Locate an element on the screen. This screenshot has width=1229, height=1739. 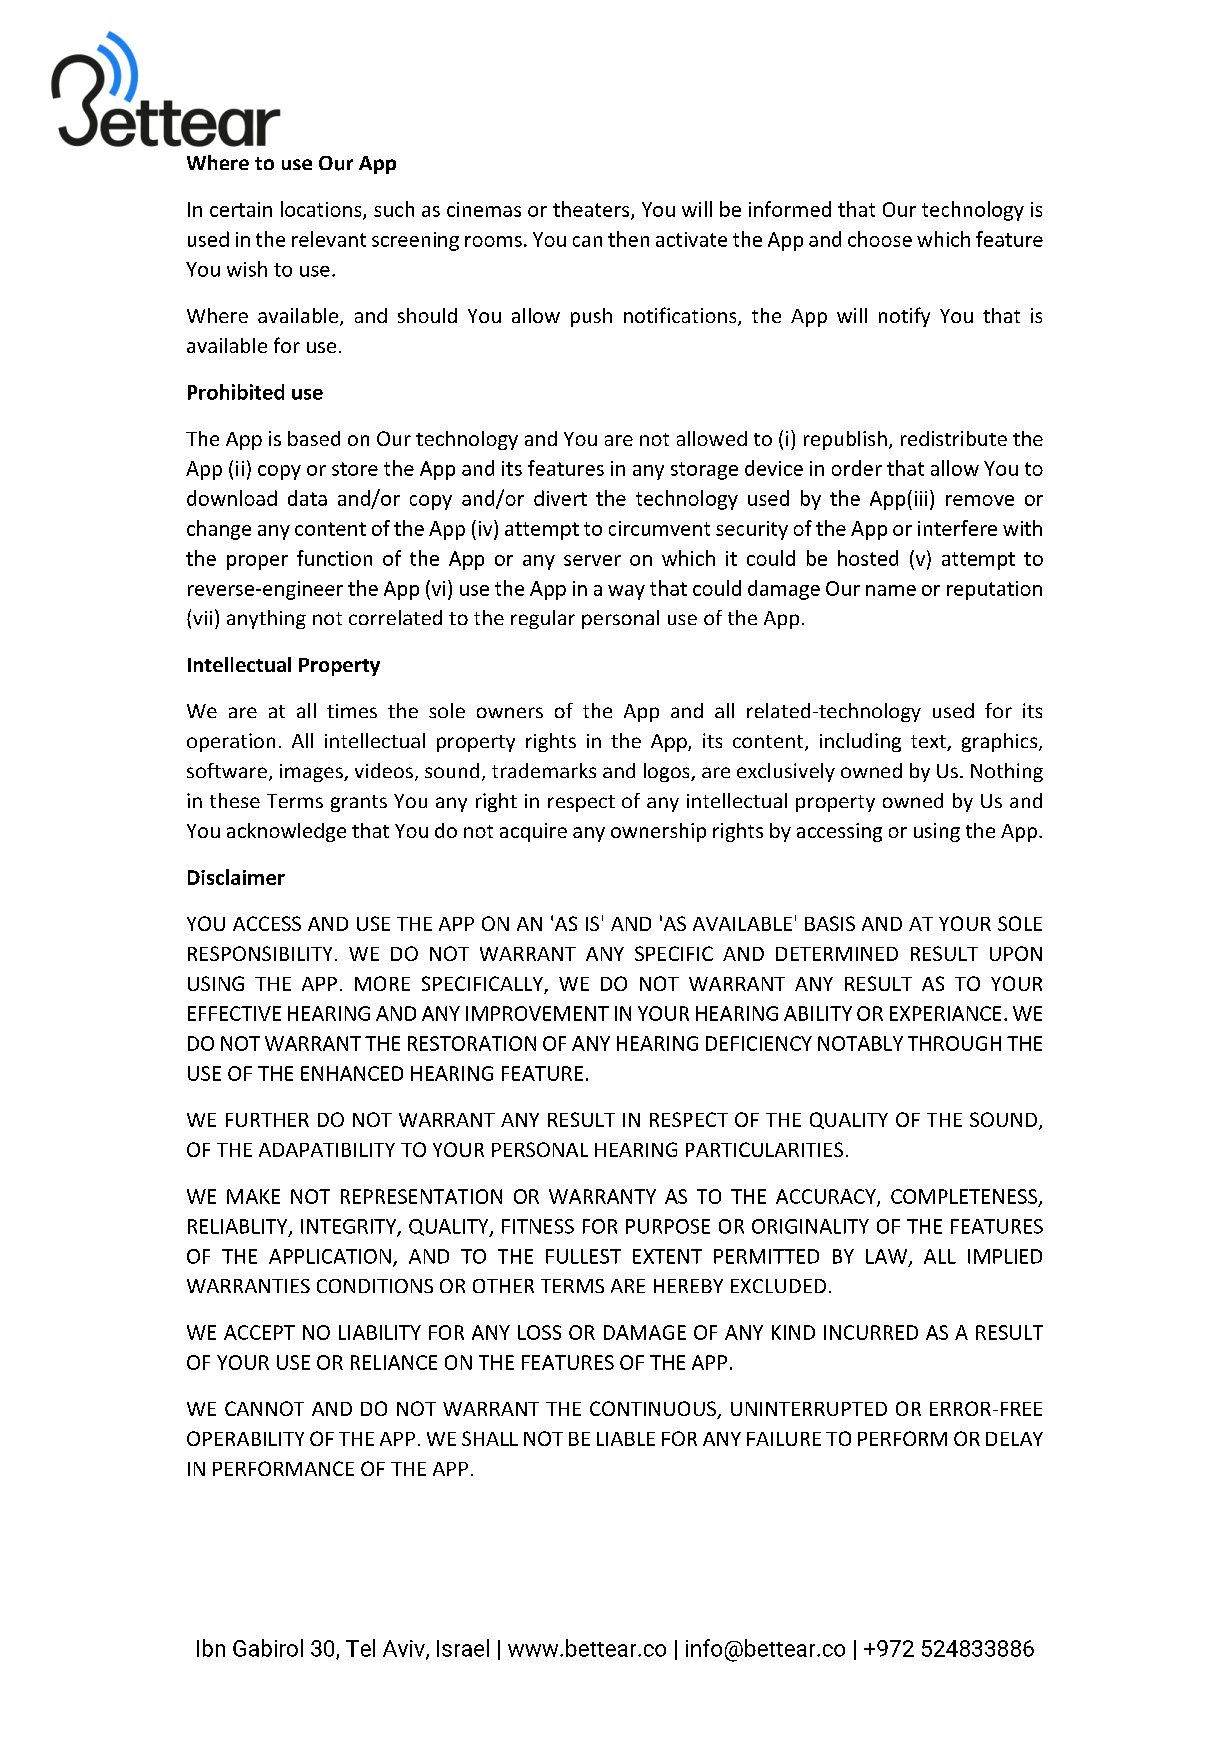
APPLICATION is located at coordinates (330, 1256).
